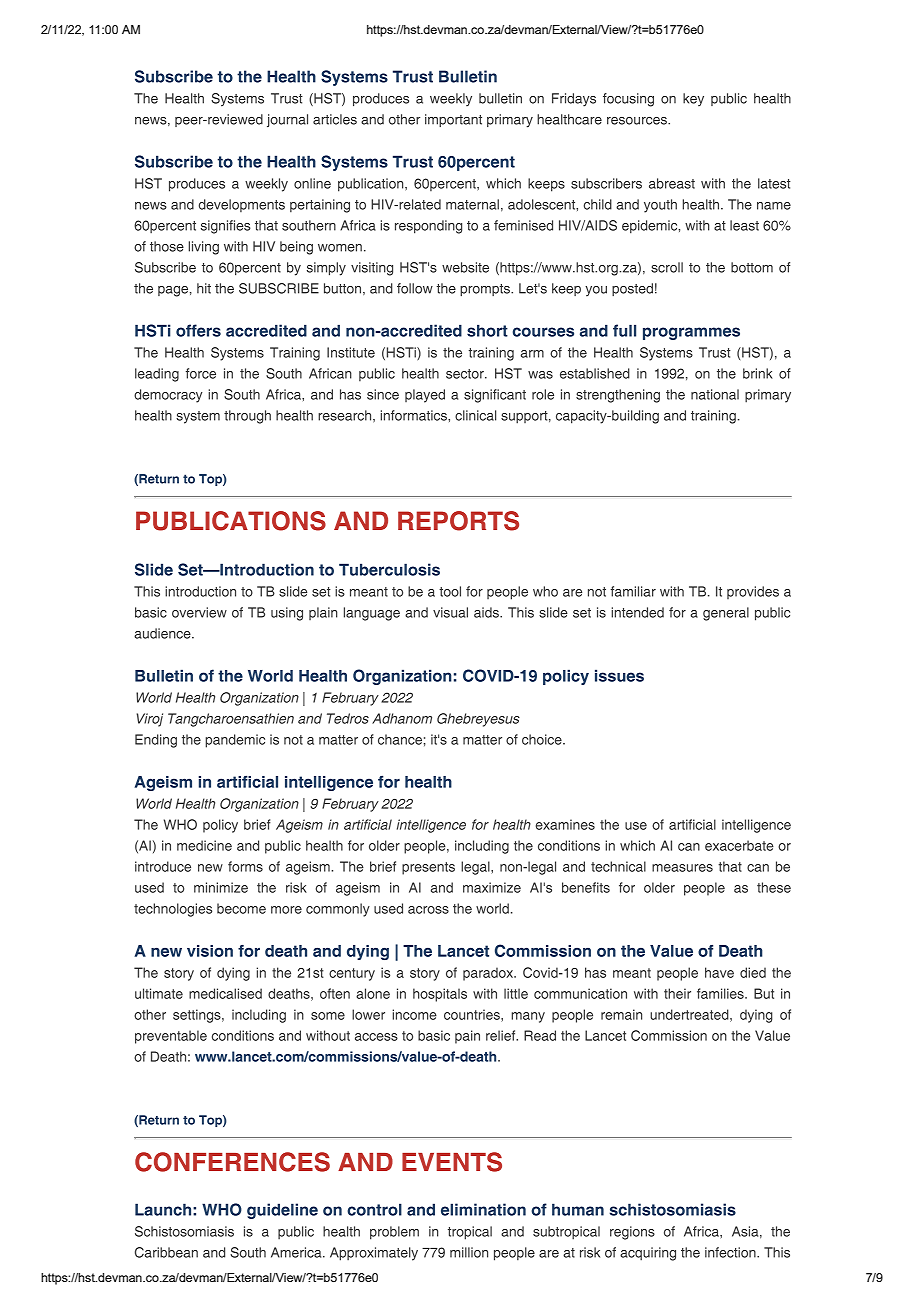 This document has height=1308, width=924. Describe the element at coordinates (247, 417) in the document. I see `through` at that location.
